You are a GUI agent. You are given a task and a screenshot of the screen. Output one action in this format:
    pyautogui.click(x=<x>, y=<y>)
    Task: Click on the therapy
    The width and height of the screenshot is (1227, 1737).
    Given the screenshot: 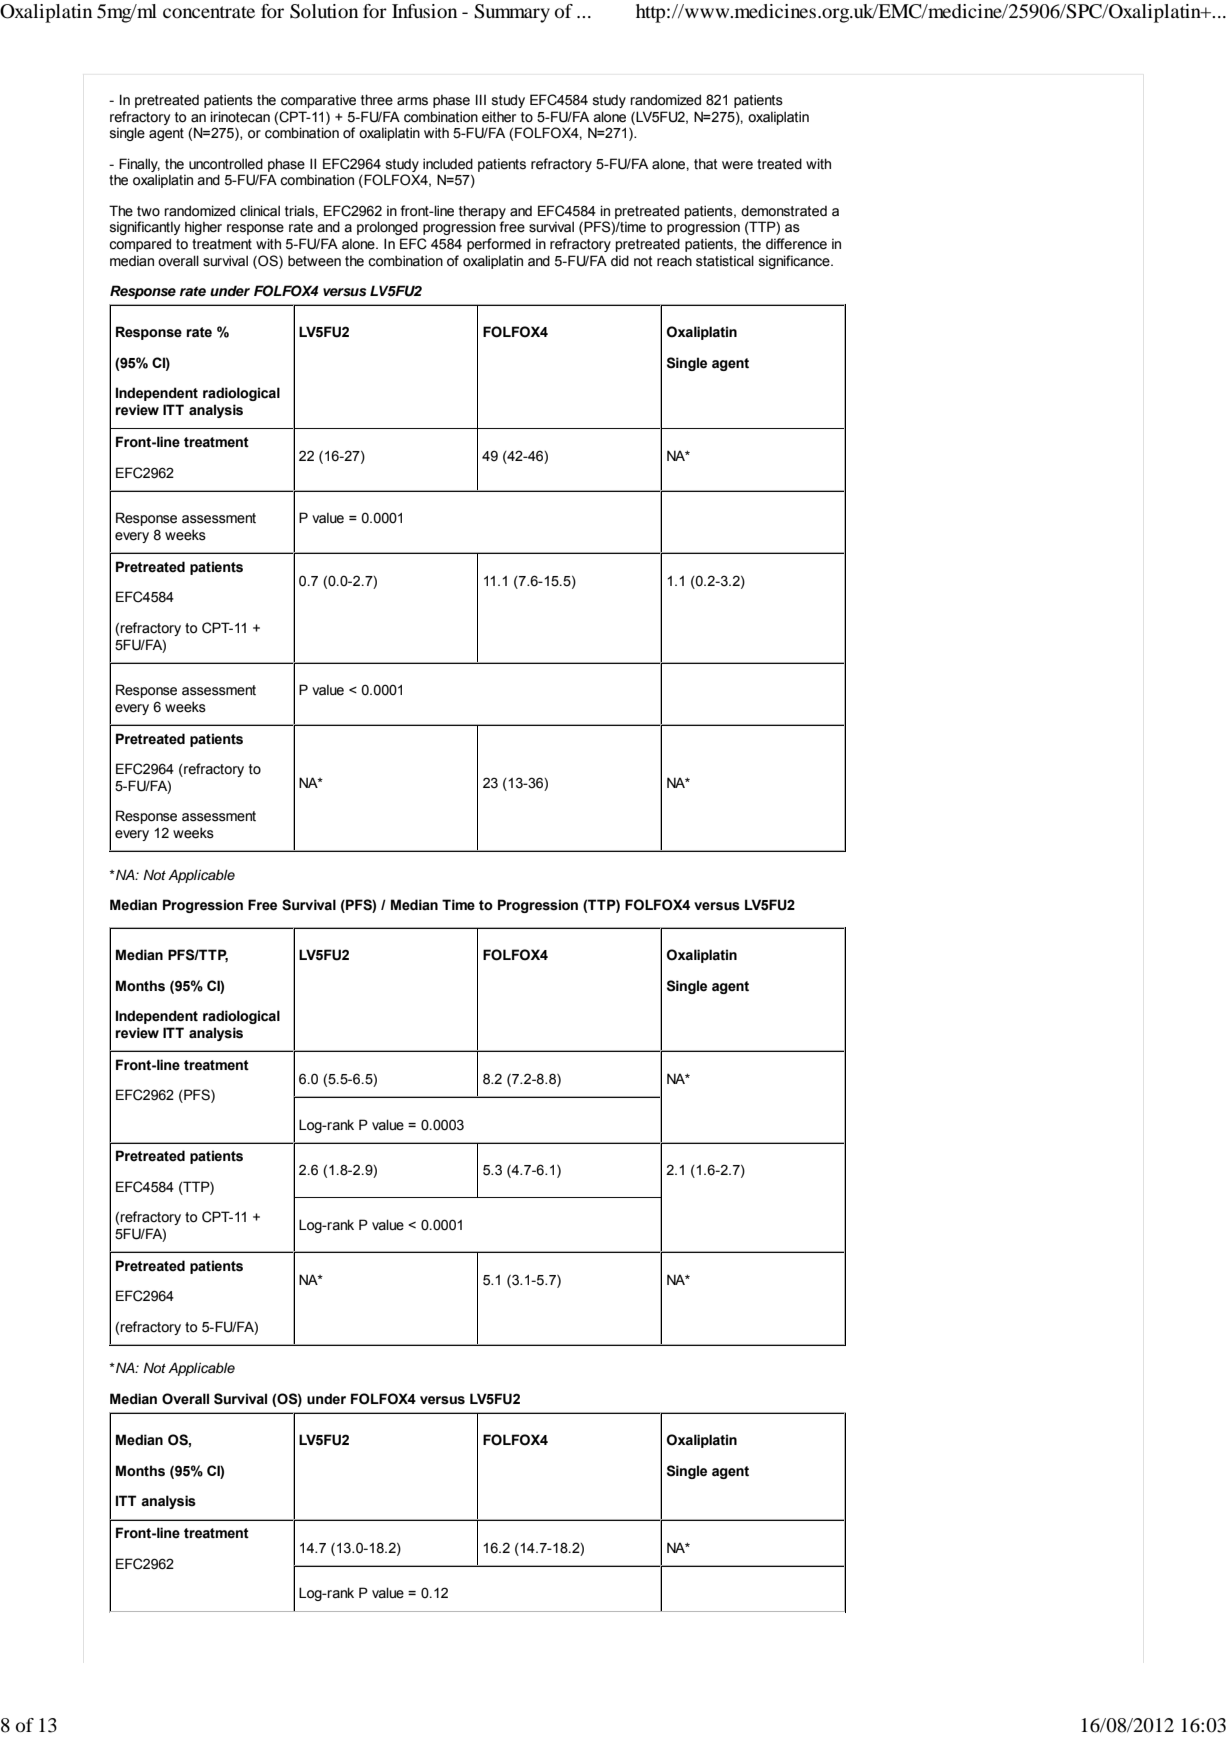 What is the action you would take?
    pyautogui.click(x=482, y=212)
